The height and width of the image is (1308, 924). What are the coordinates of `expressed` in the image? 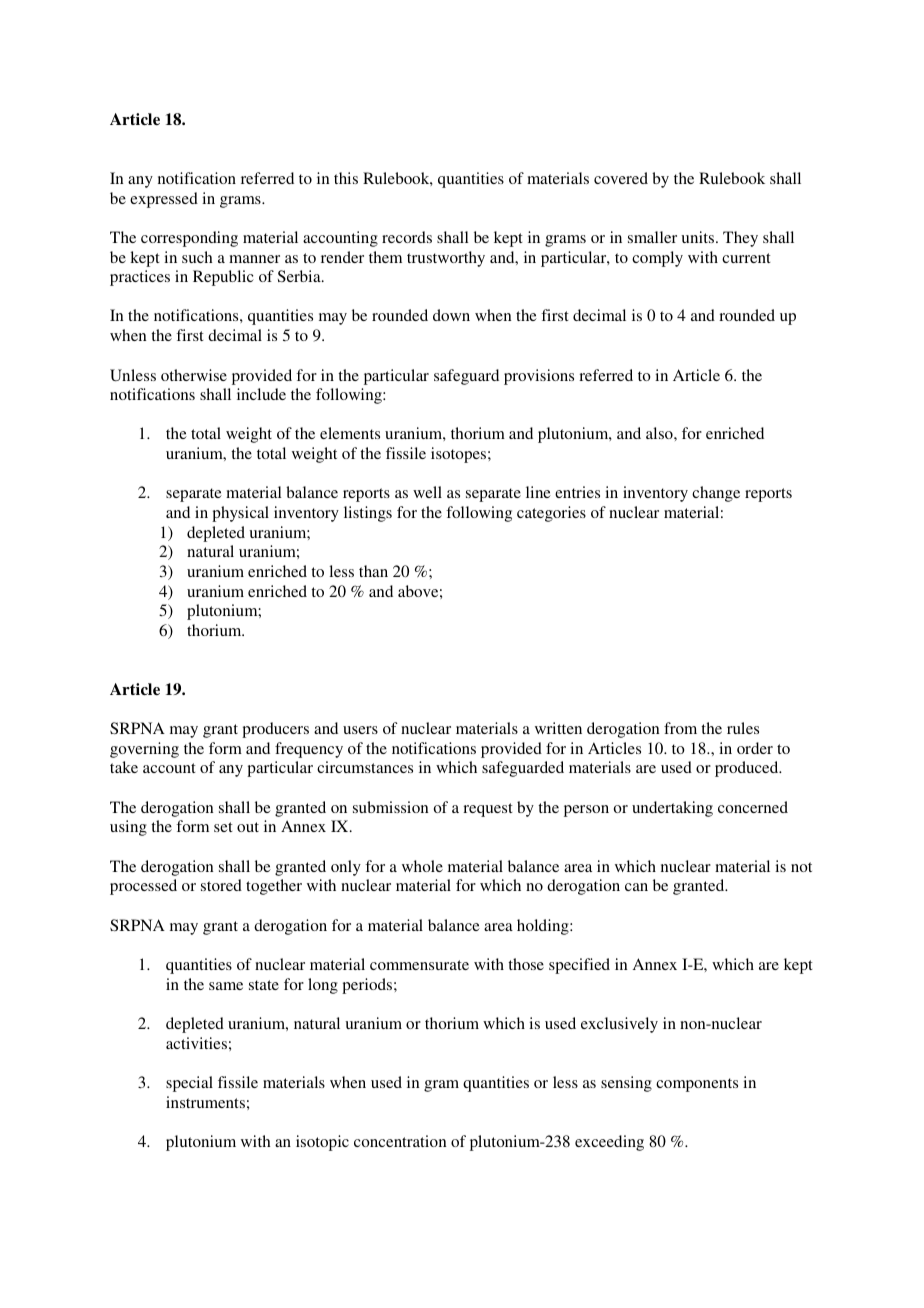 It's located at (164, 200).
